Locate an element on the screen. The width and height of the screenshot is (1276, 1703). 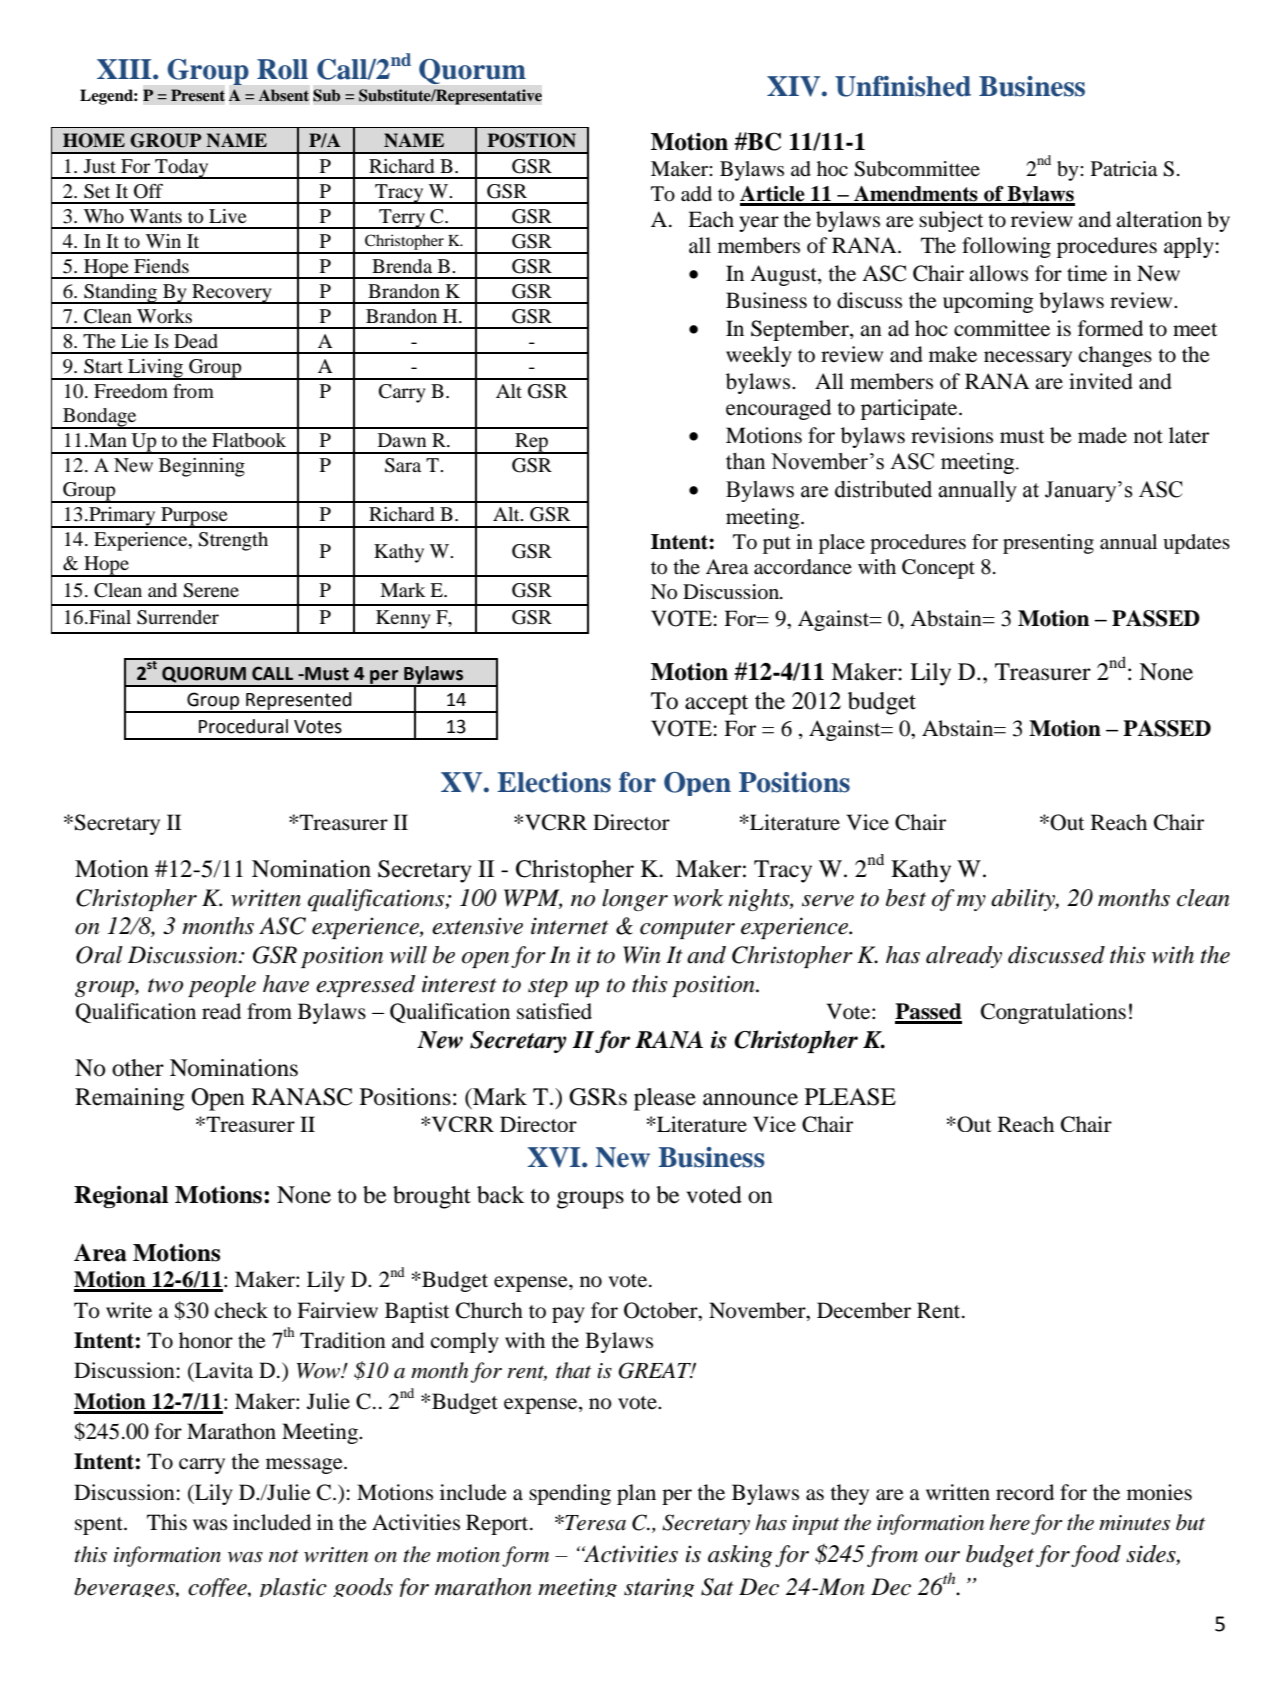
Patricia is located at coordinates (1124, 169).
